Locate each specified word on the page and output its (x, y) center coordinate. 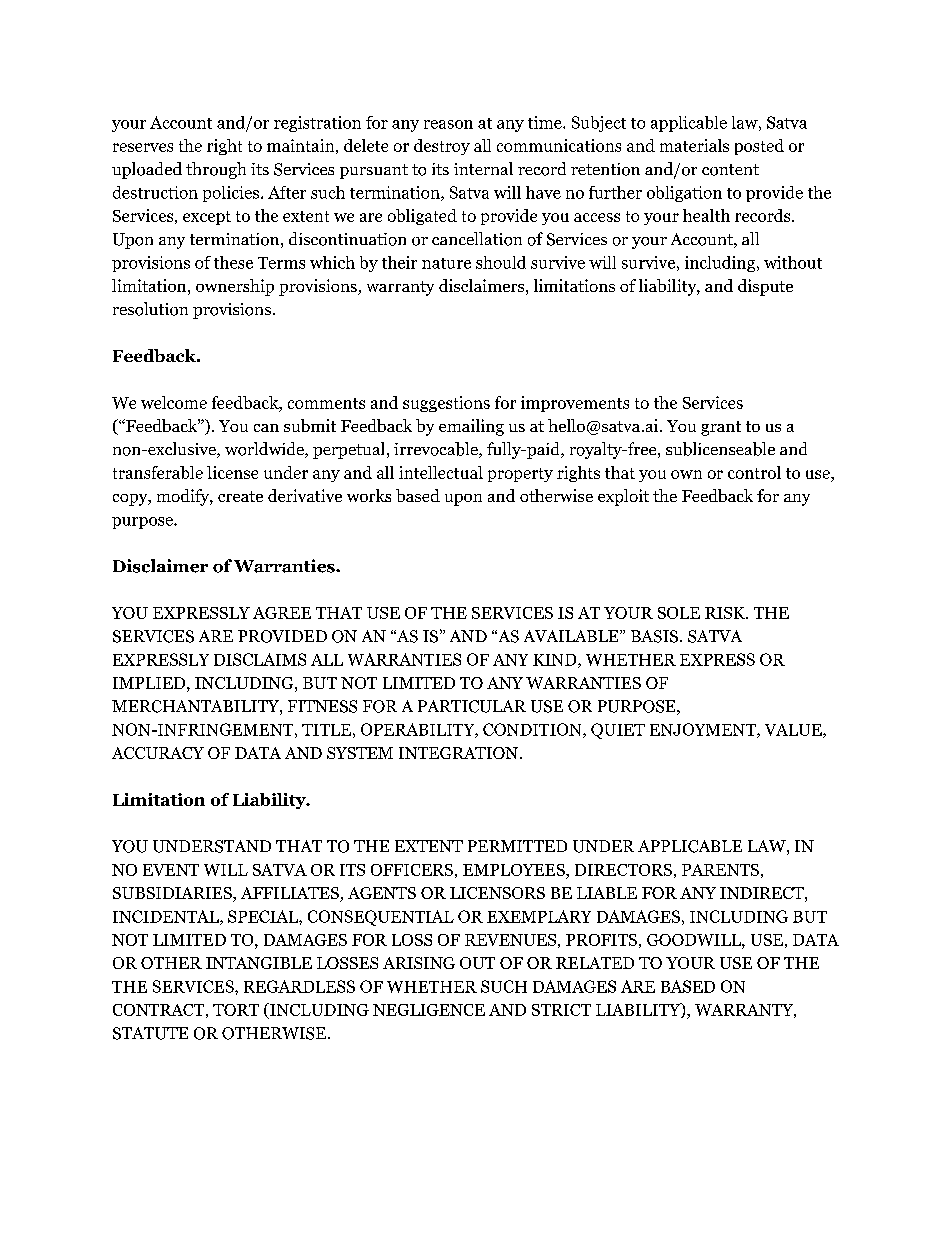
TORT (236, 1010)
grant (721, 428)
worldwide (265, 450)
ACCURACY (158, 753)
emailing (471, 427)
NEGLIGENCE (429, 1010)
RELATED (595, 963)
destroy (442, 147)
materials (694, 145)
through (216, 170)
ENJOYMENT (704, 730)
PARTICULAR (472, 706)
